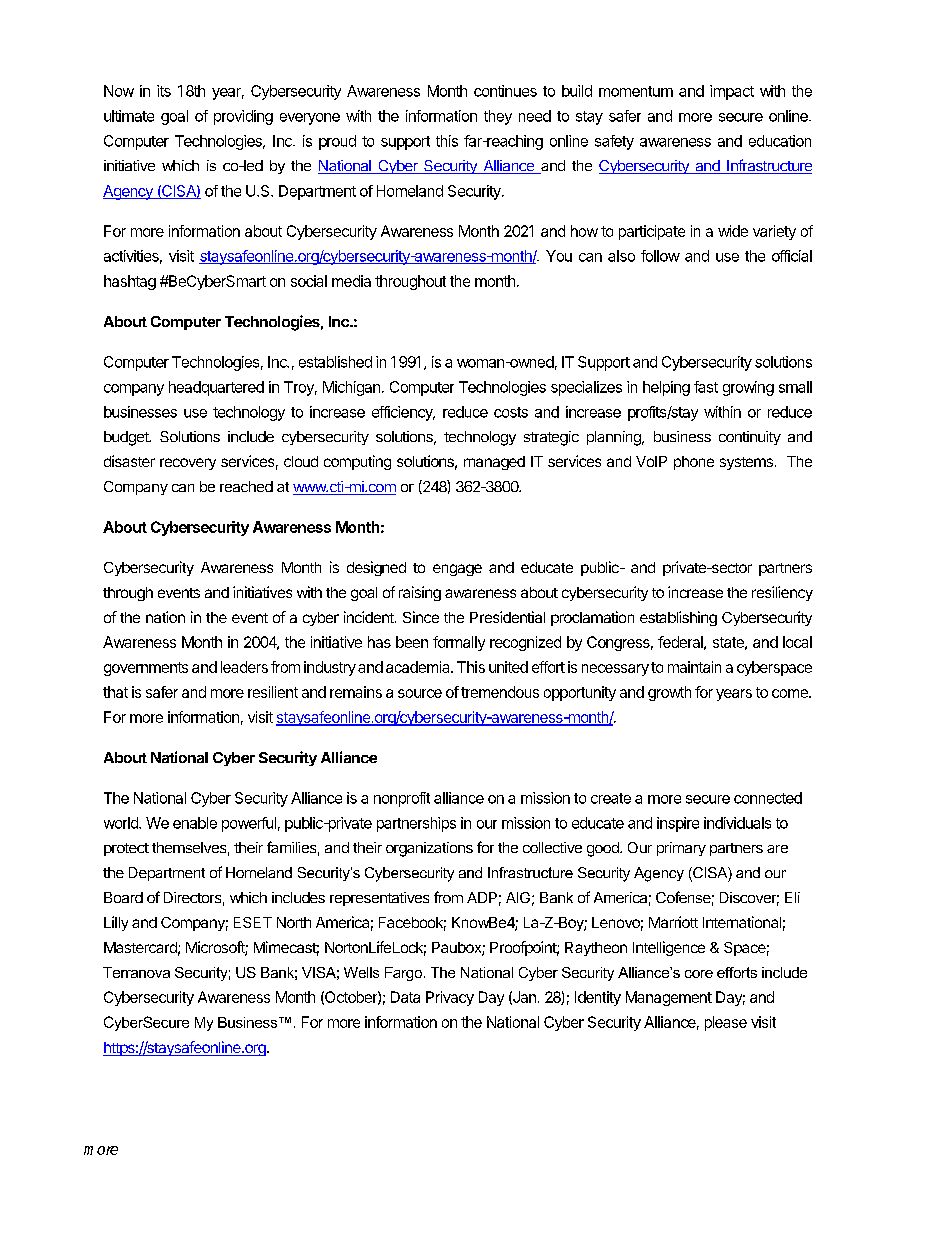 Image resolution: width=952 pixels, height=1233 pixels. What do you see at coordinates (450, 998) in the screenshot?
I see `Privacy` at bounding box center [450, 998].
